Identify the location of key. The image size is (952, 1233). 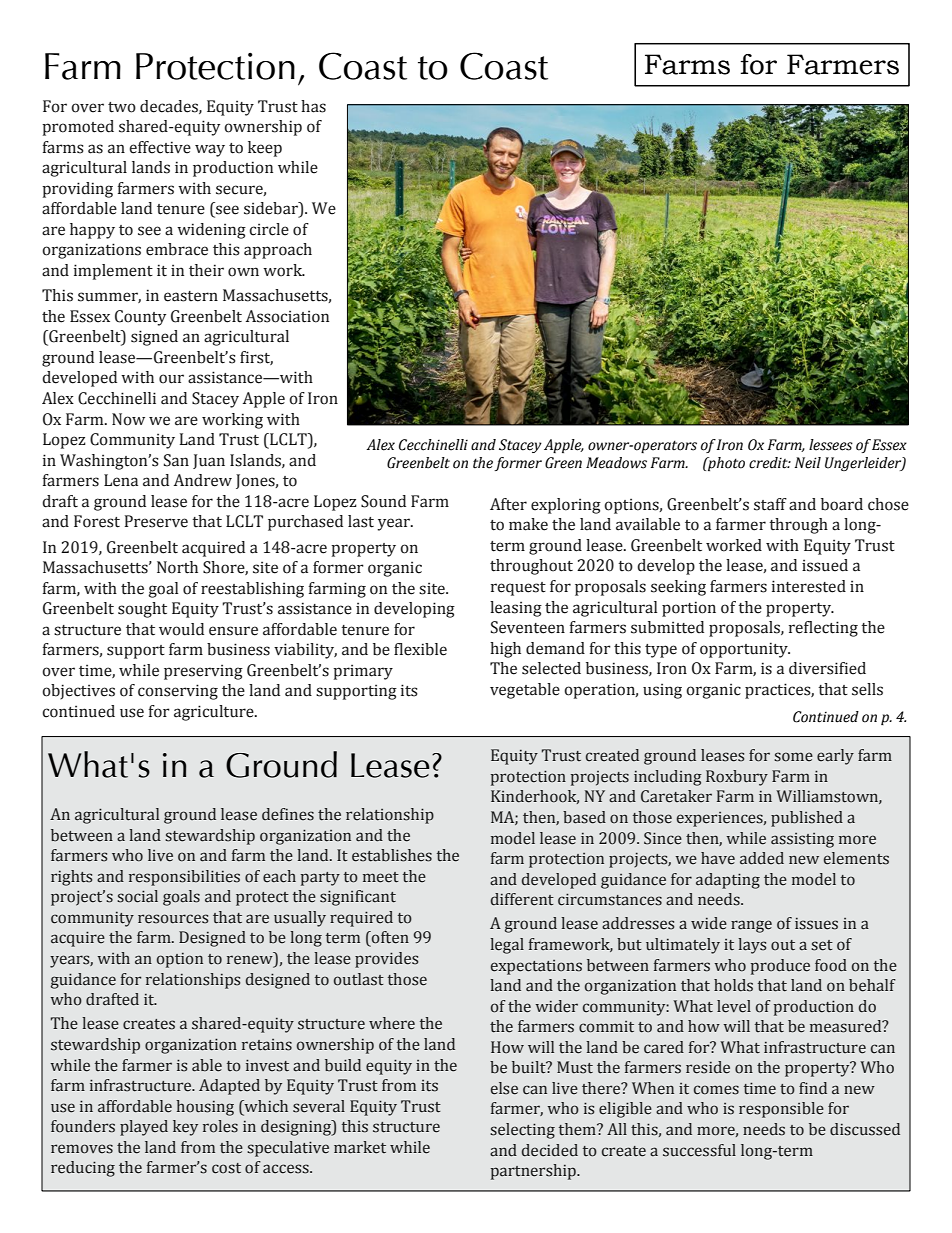
(185, 1128).
